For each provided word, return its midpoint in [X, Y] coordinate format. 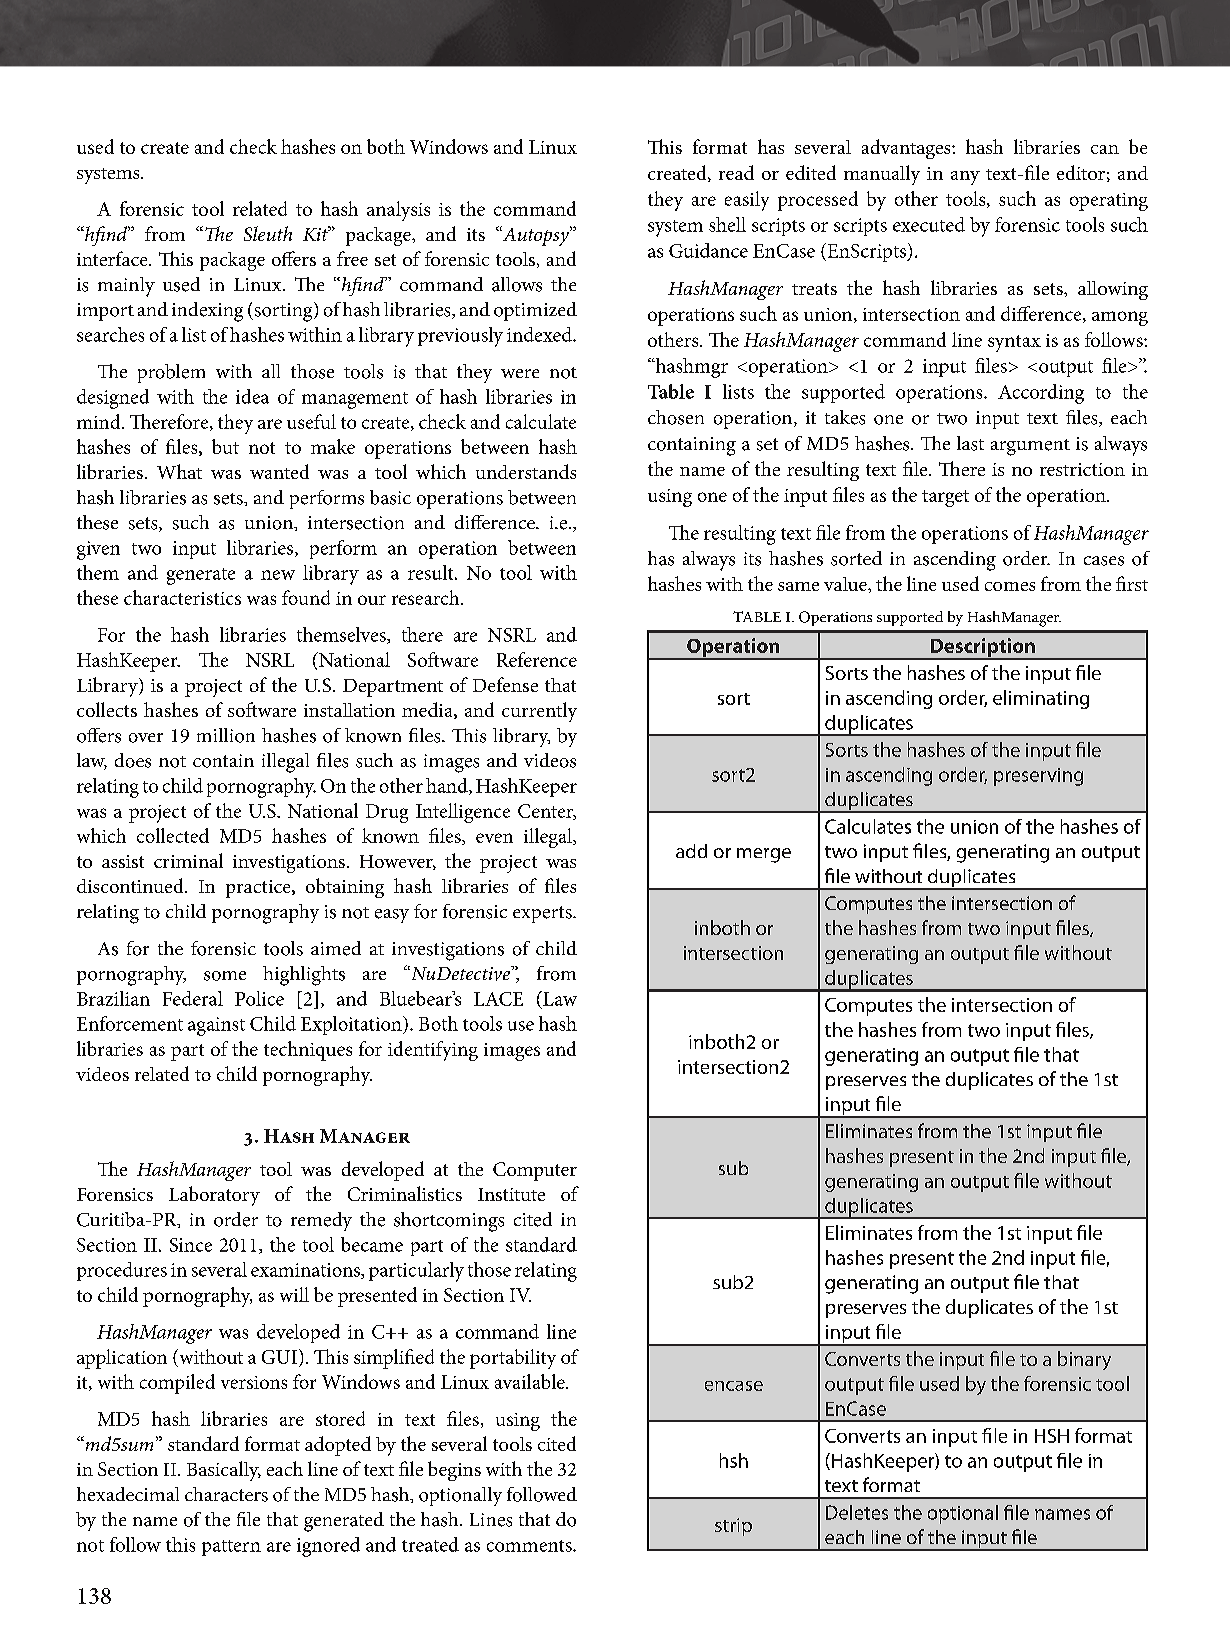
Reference [537, 659]
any [965, 178]
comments [530, 1546]
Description [982, 648]
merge [764, 855]
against [216, 1026]
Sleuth [268, 233]
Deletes [857, 1512]
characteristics [182, 597]
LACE [498, 999]
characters [226, 1494]
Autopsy [536, 236]
